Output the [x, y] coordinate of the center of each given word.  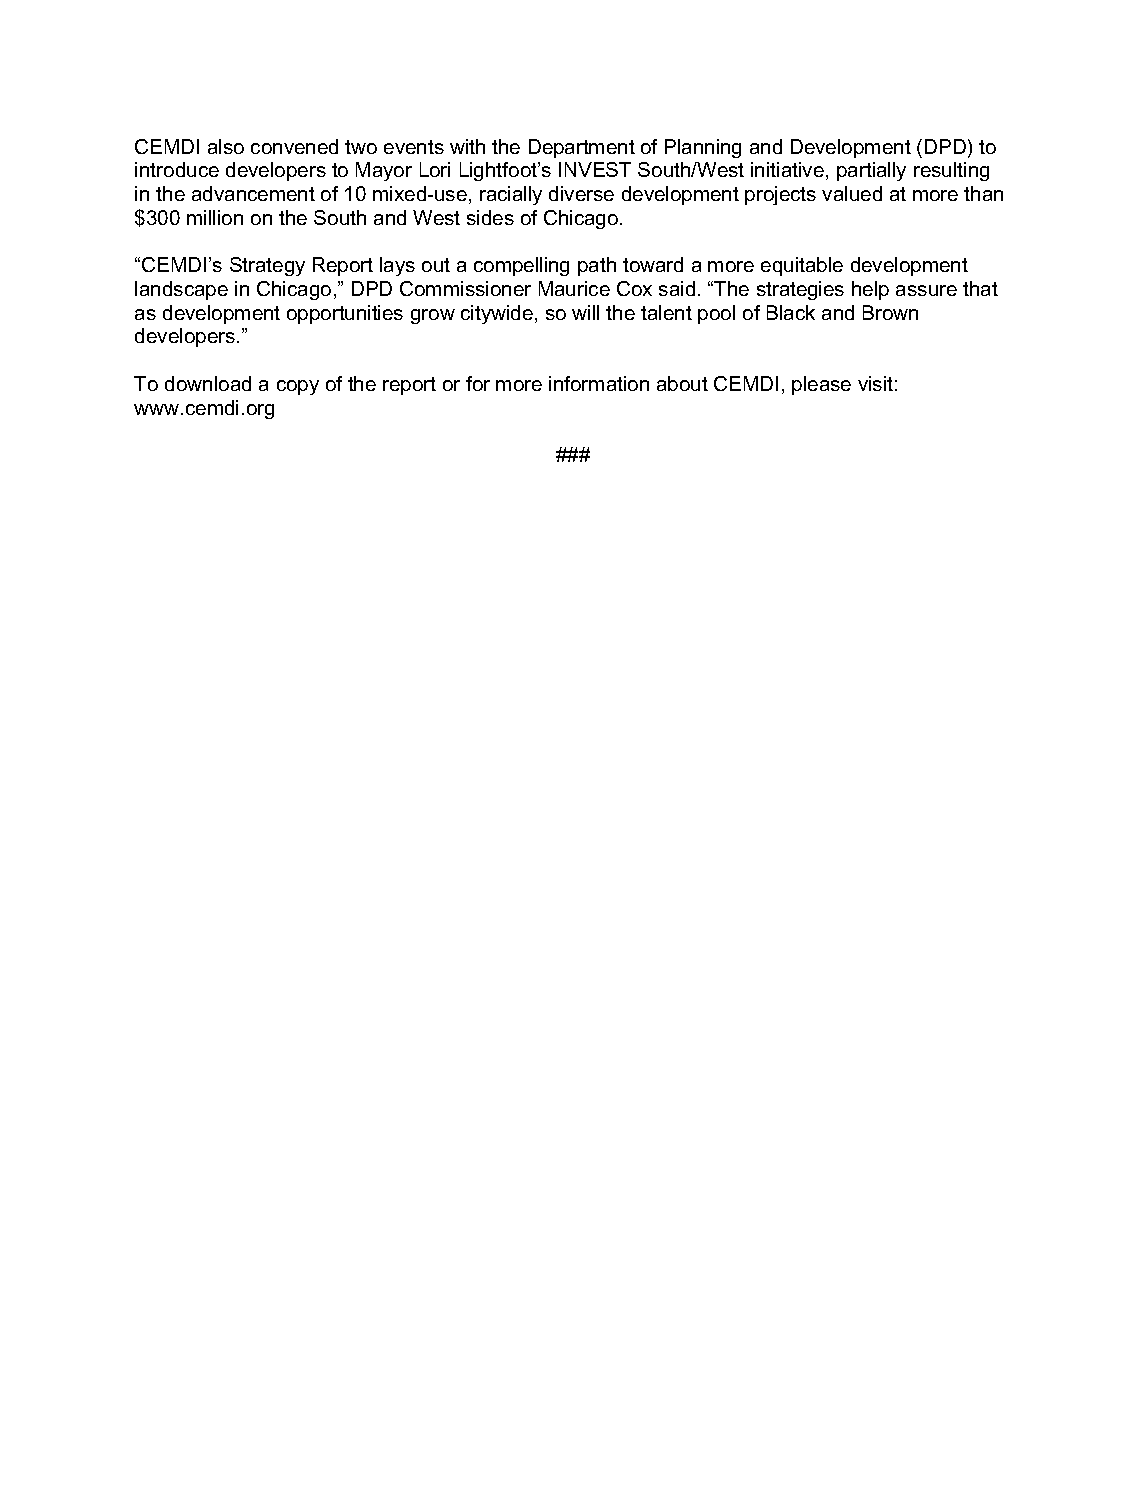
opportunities [345, 314]
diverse [581, 193]
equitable [802, 266]
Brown [890, 312]
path [597, 266]
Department [582, 148]
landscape [181, 290]
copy [298, 387]
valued [852, 193]
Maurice [574, 288]
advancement [253, 193]
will [585, 312]
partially [871, 171]
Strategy [267, 266]
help [870, 290]
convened [294, 146]
